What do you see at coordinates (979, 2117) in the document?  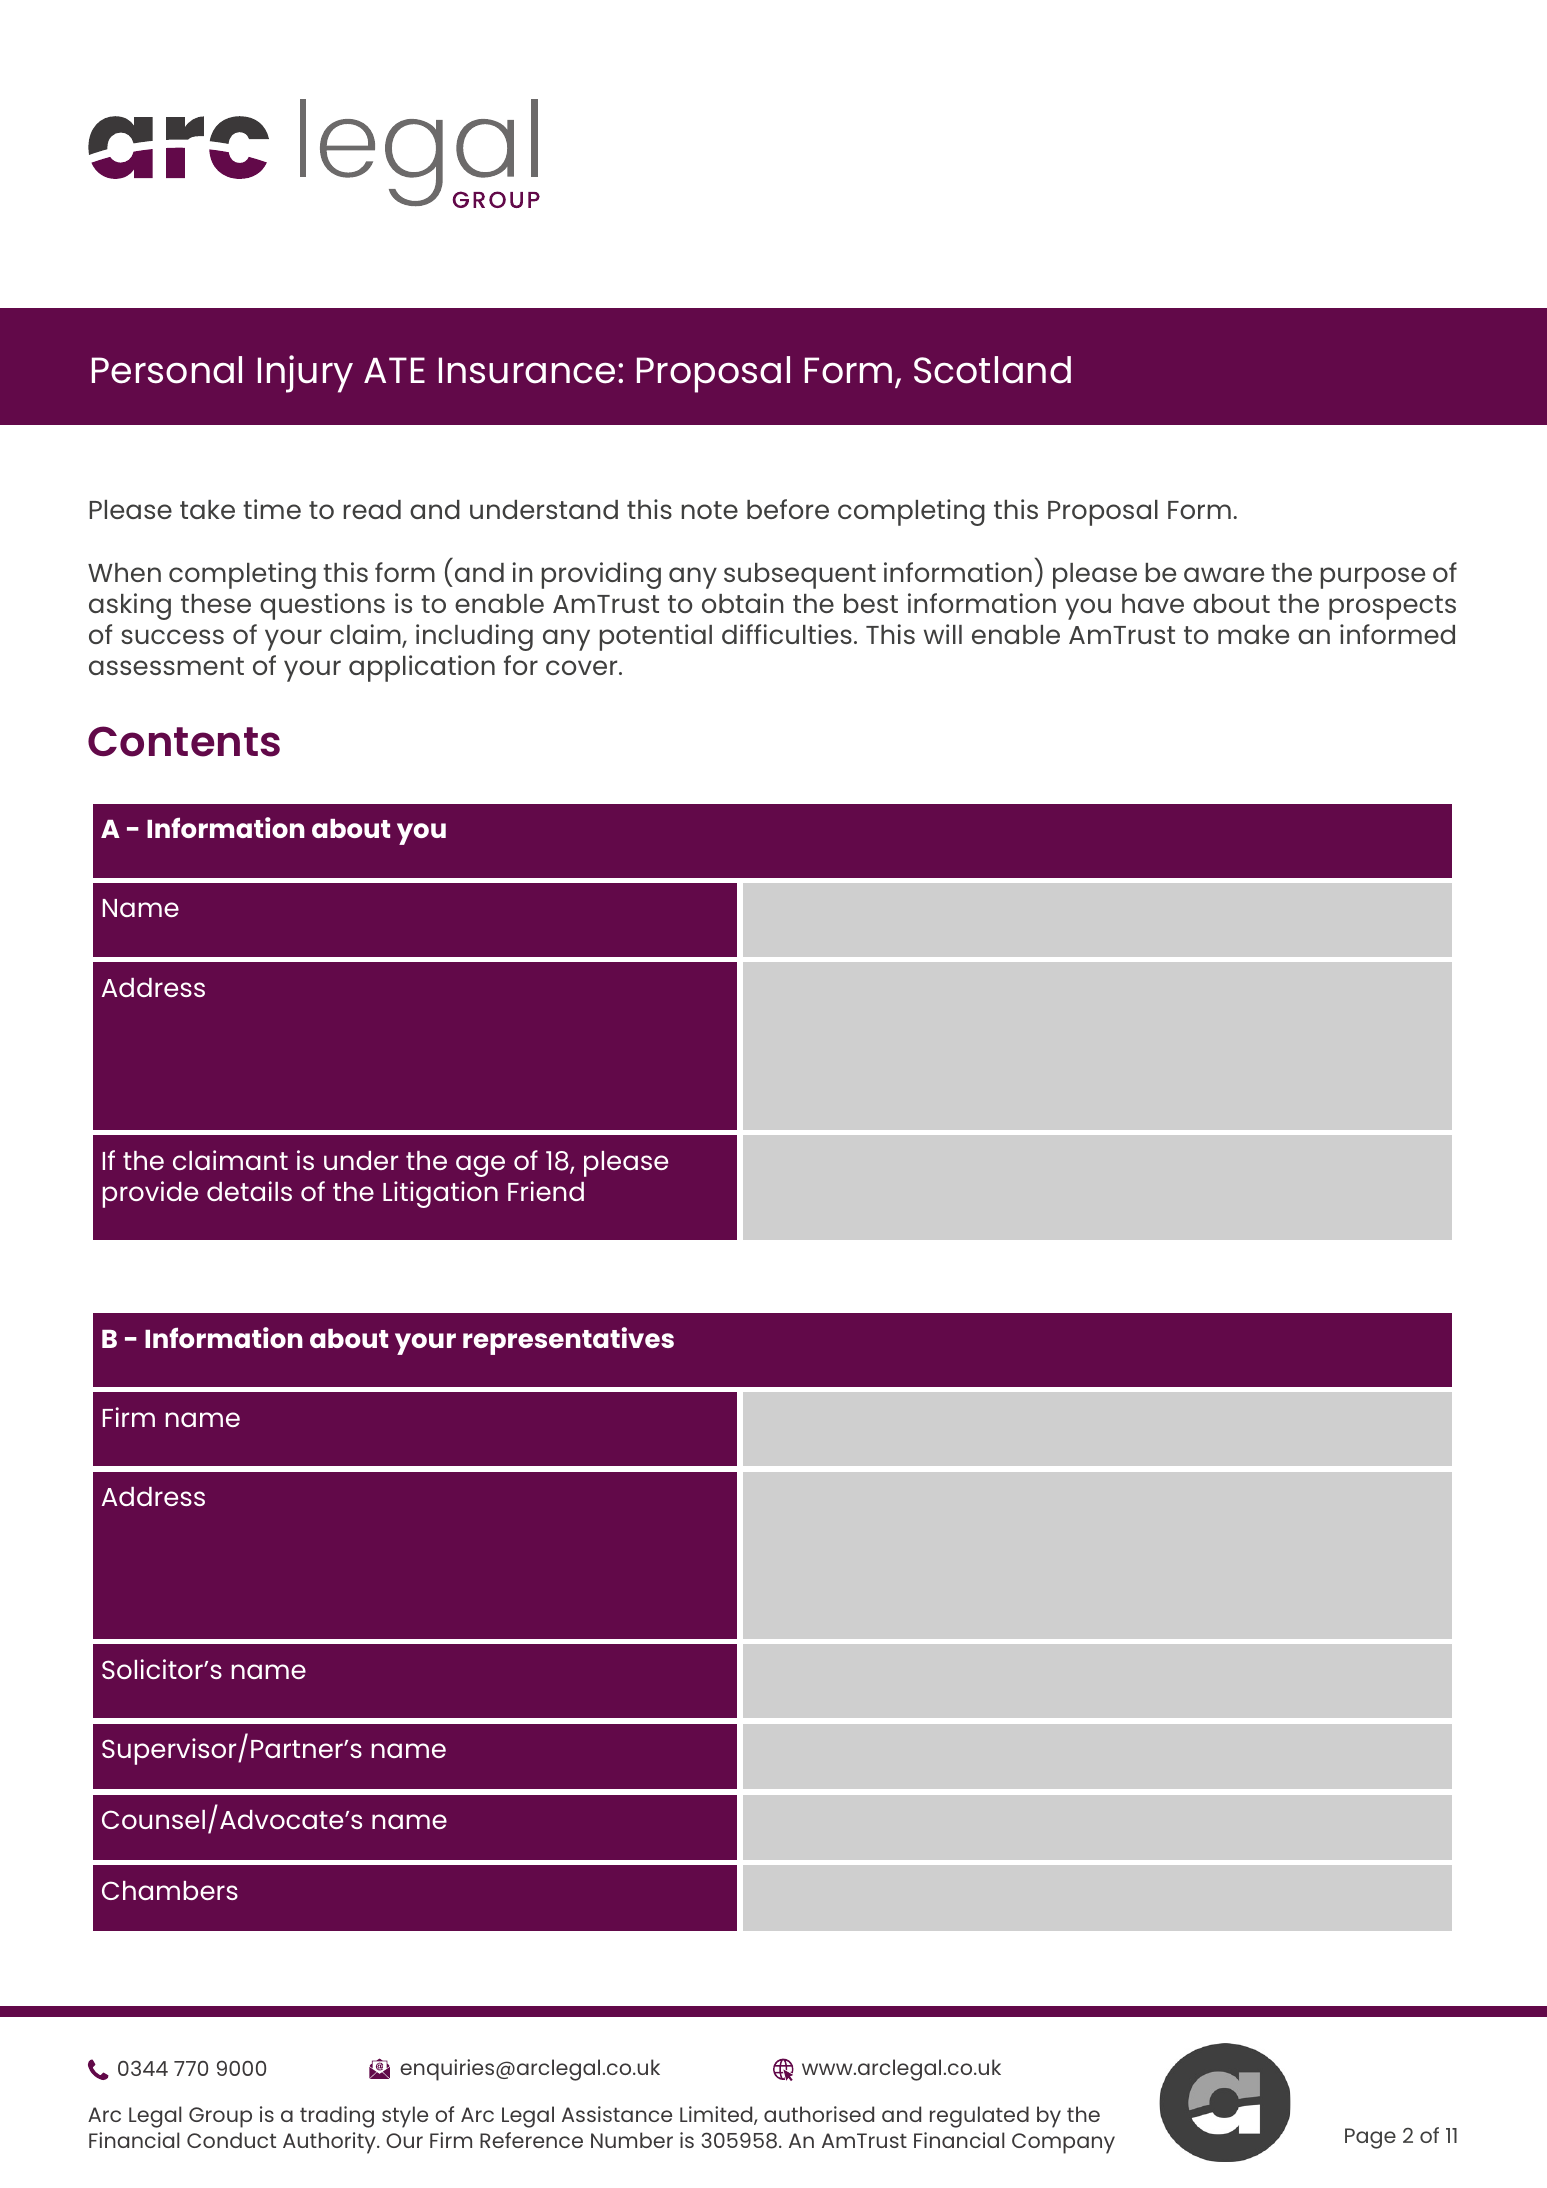 I see `regulated` at bounding box center [979, 2117].
